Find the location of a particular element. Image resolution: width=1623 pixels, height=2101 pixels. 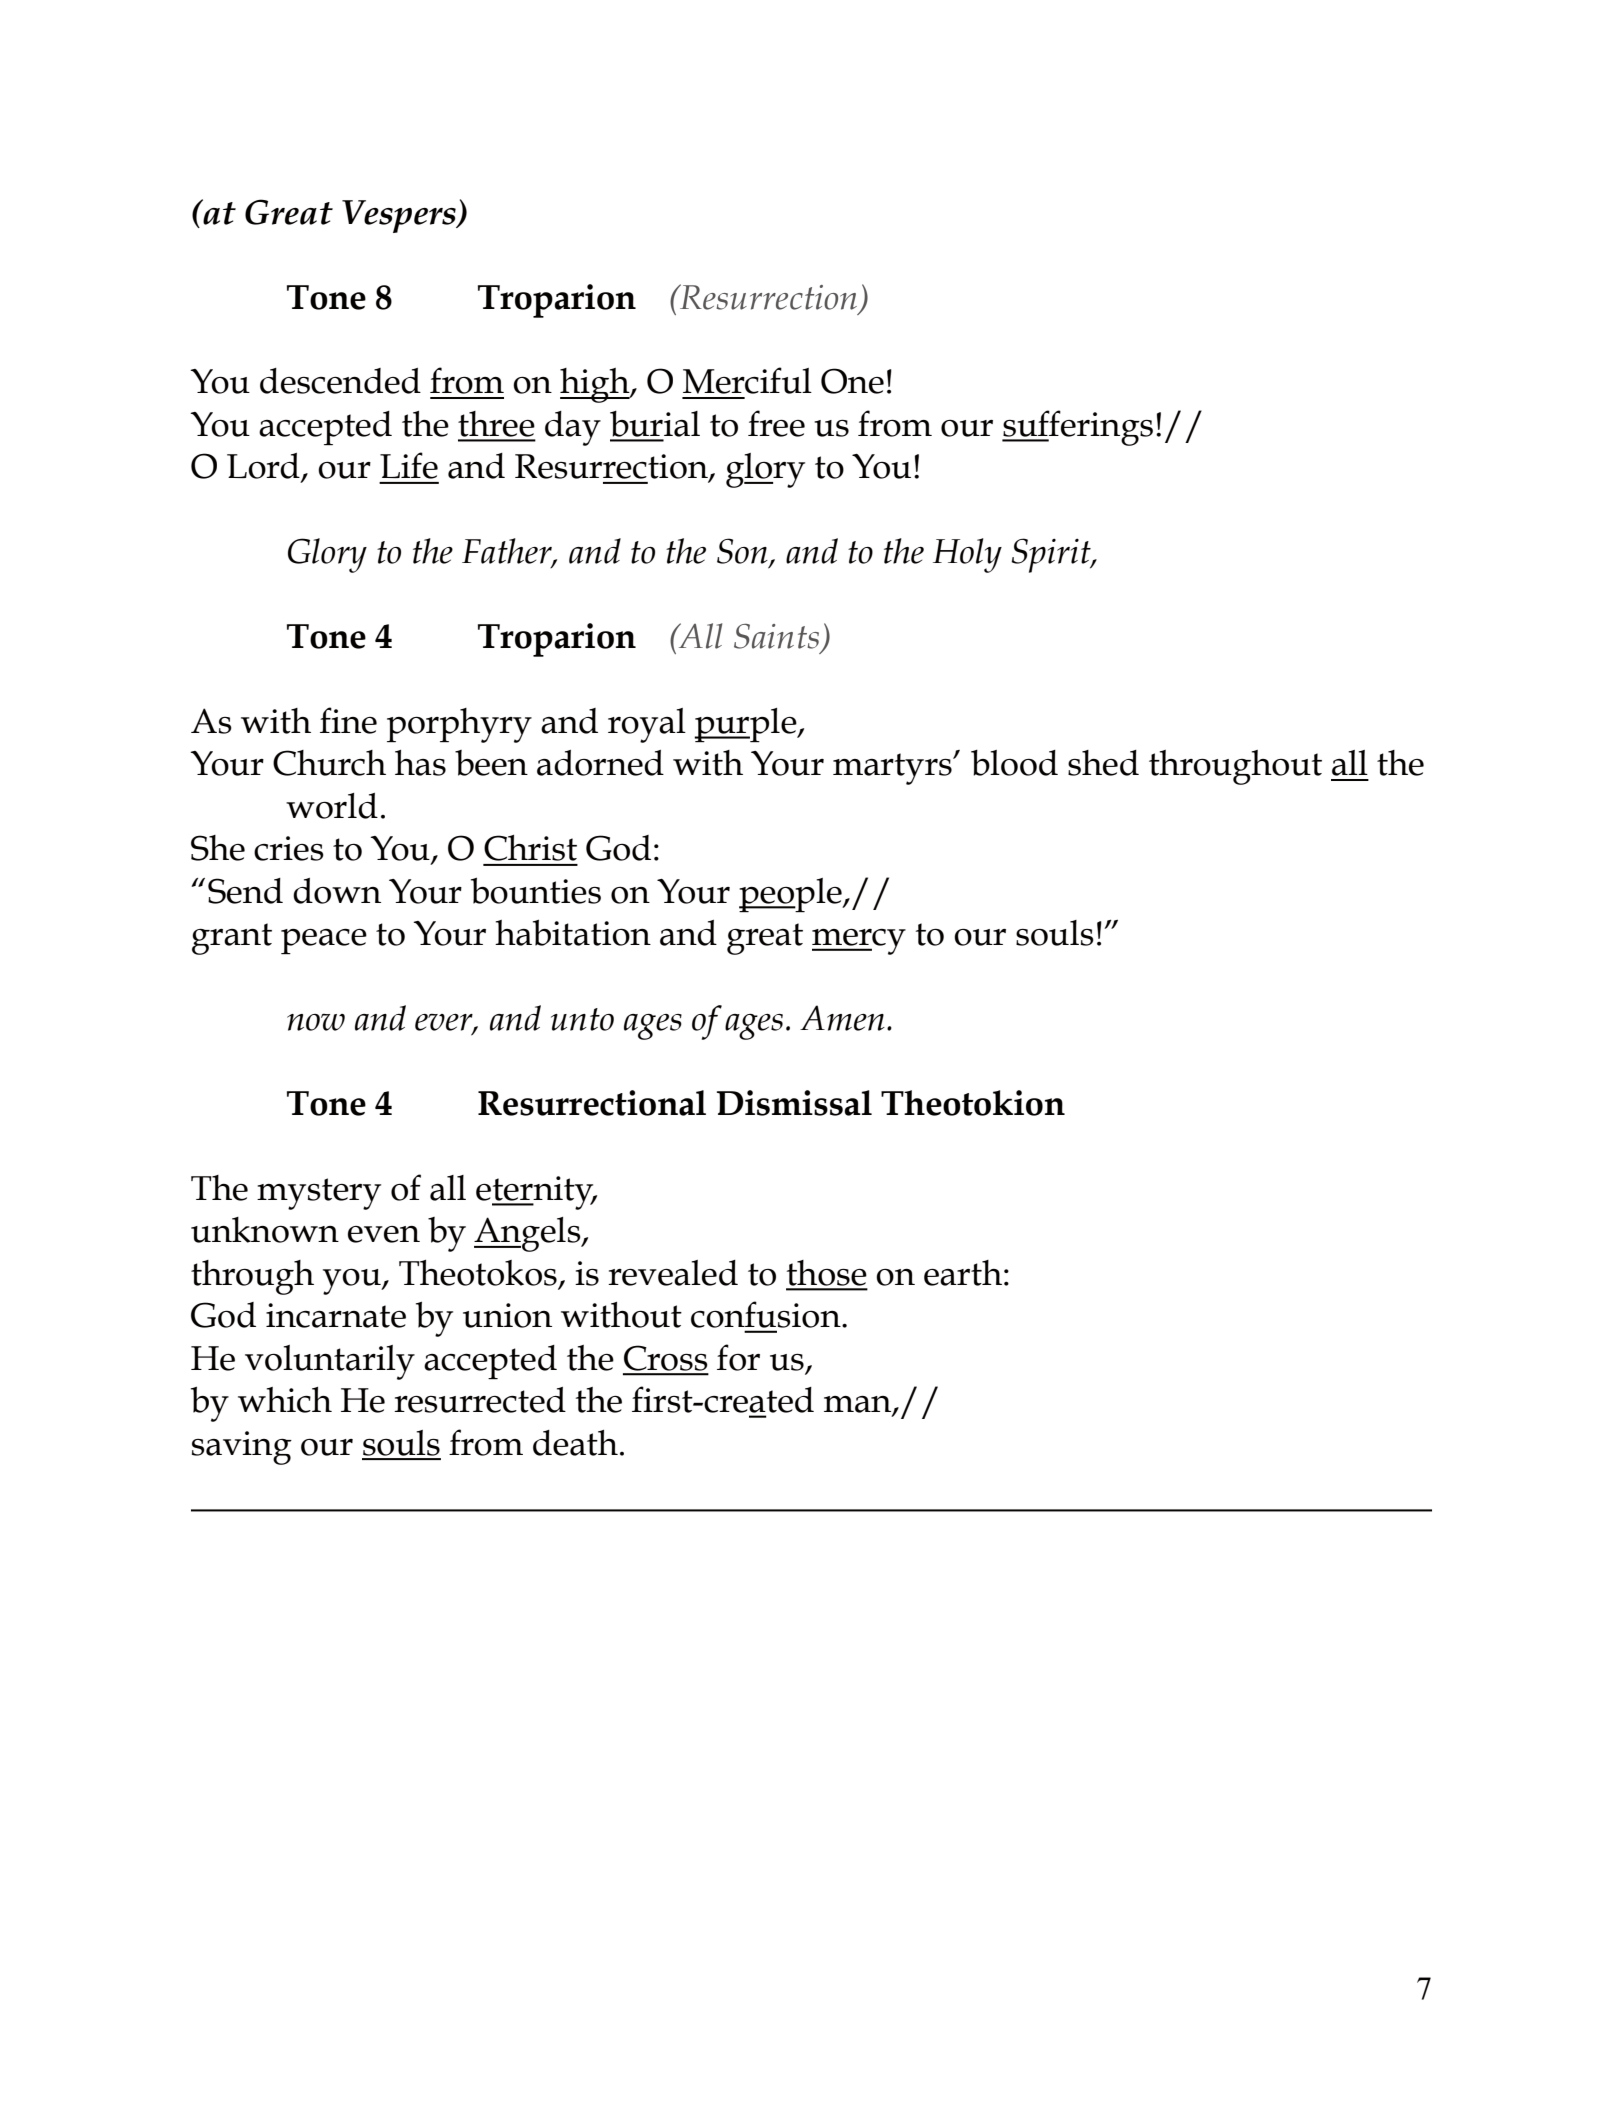

Holy is located at coordinates (967, 555).
